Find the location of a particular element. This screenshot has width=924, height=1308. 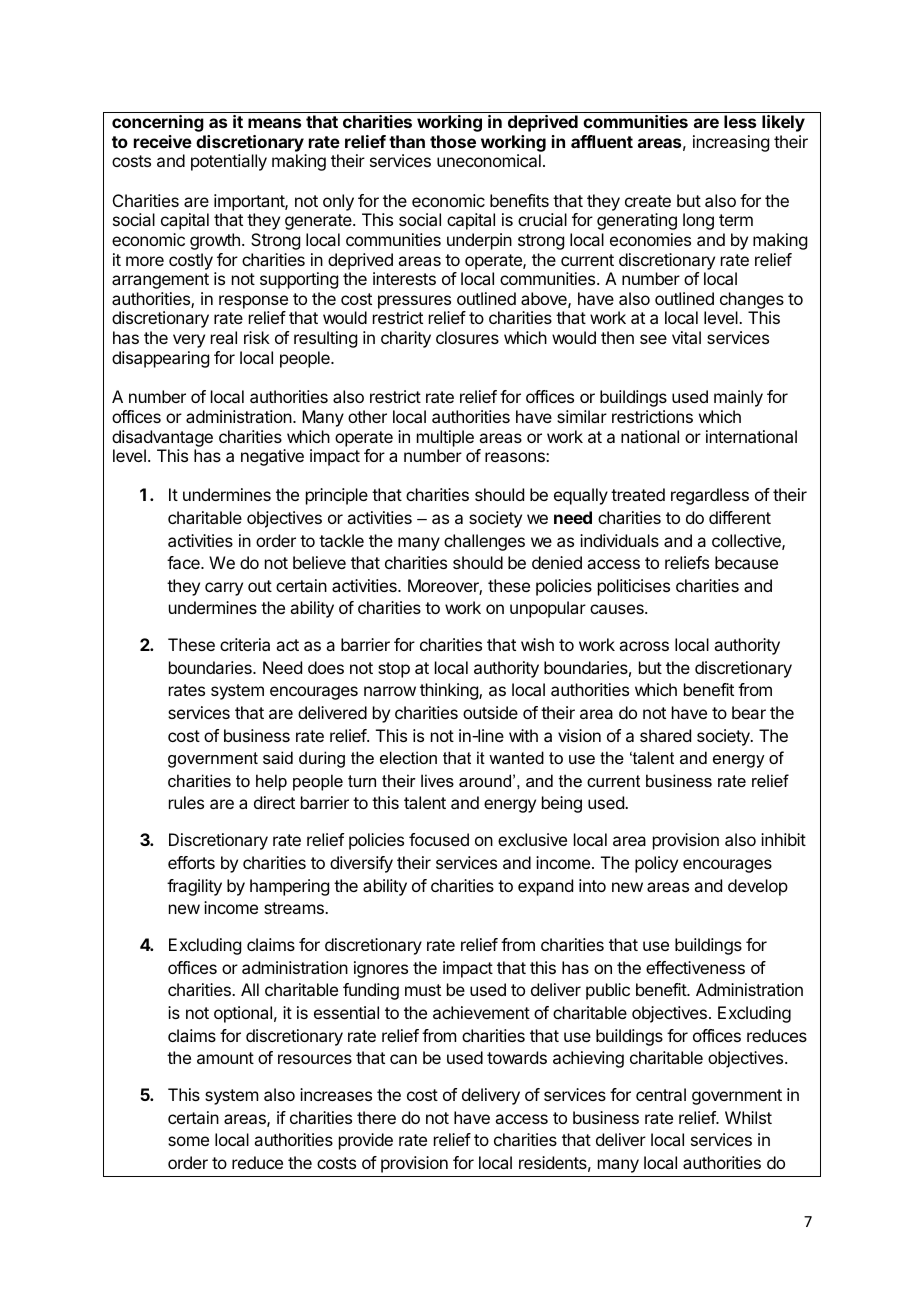

reasons is located at coordinates (516, 457).
